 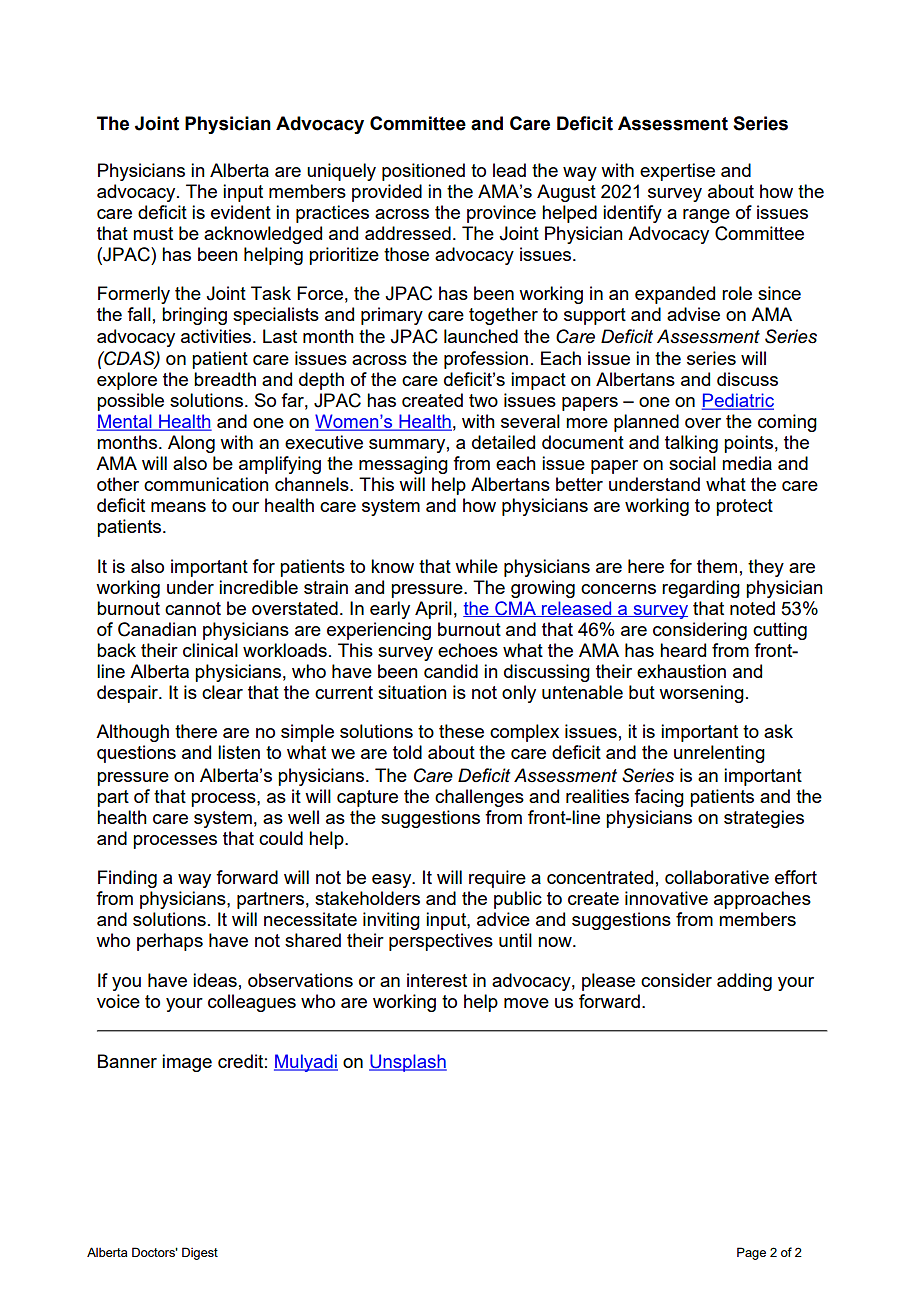 I want to click on detailed, so click(x=503, y=442).
